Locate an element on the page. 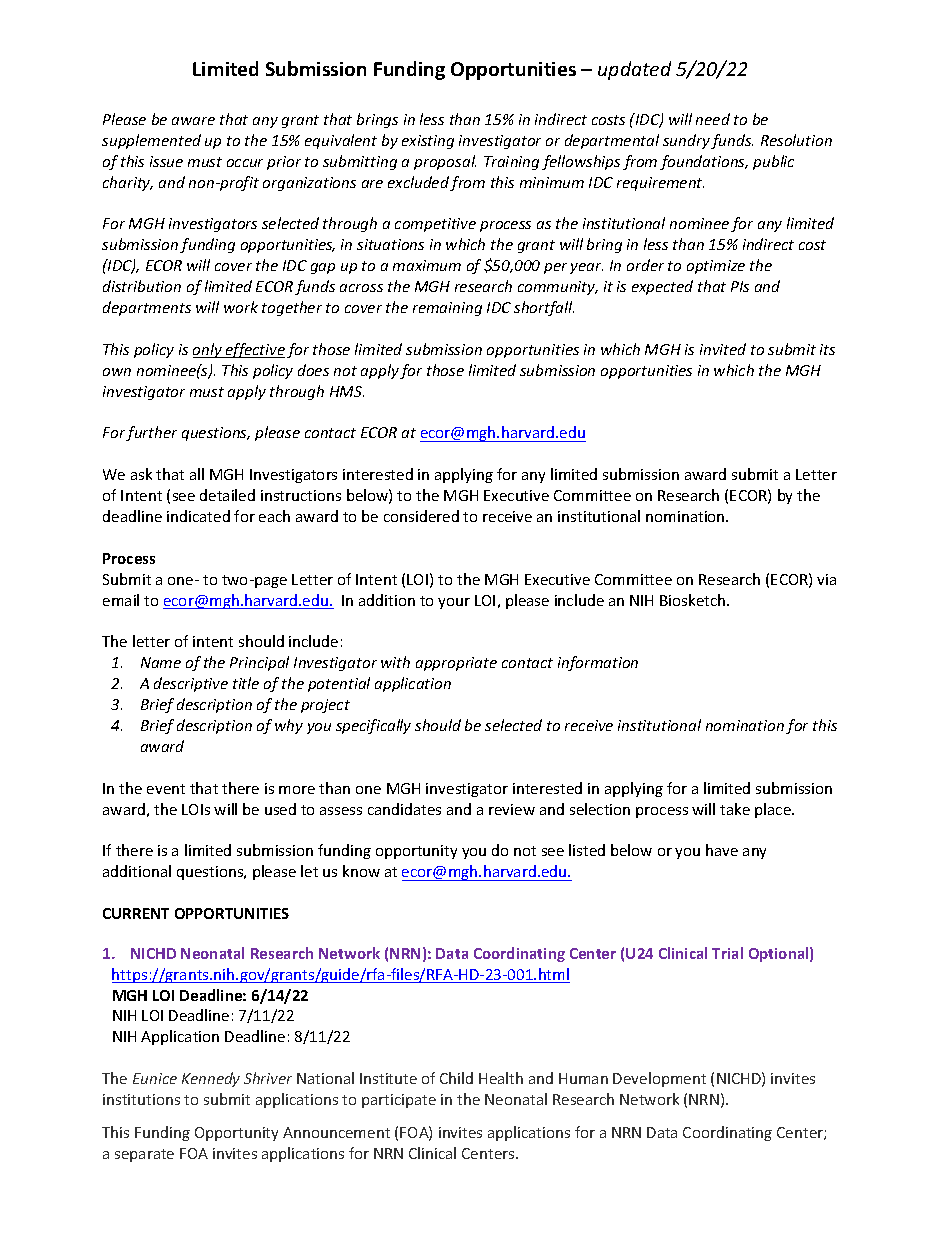  Development is located at coordinates (659, 1079).
